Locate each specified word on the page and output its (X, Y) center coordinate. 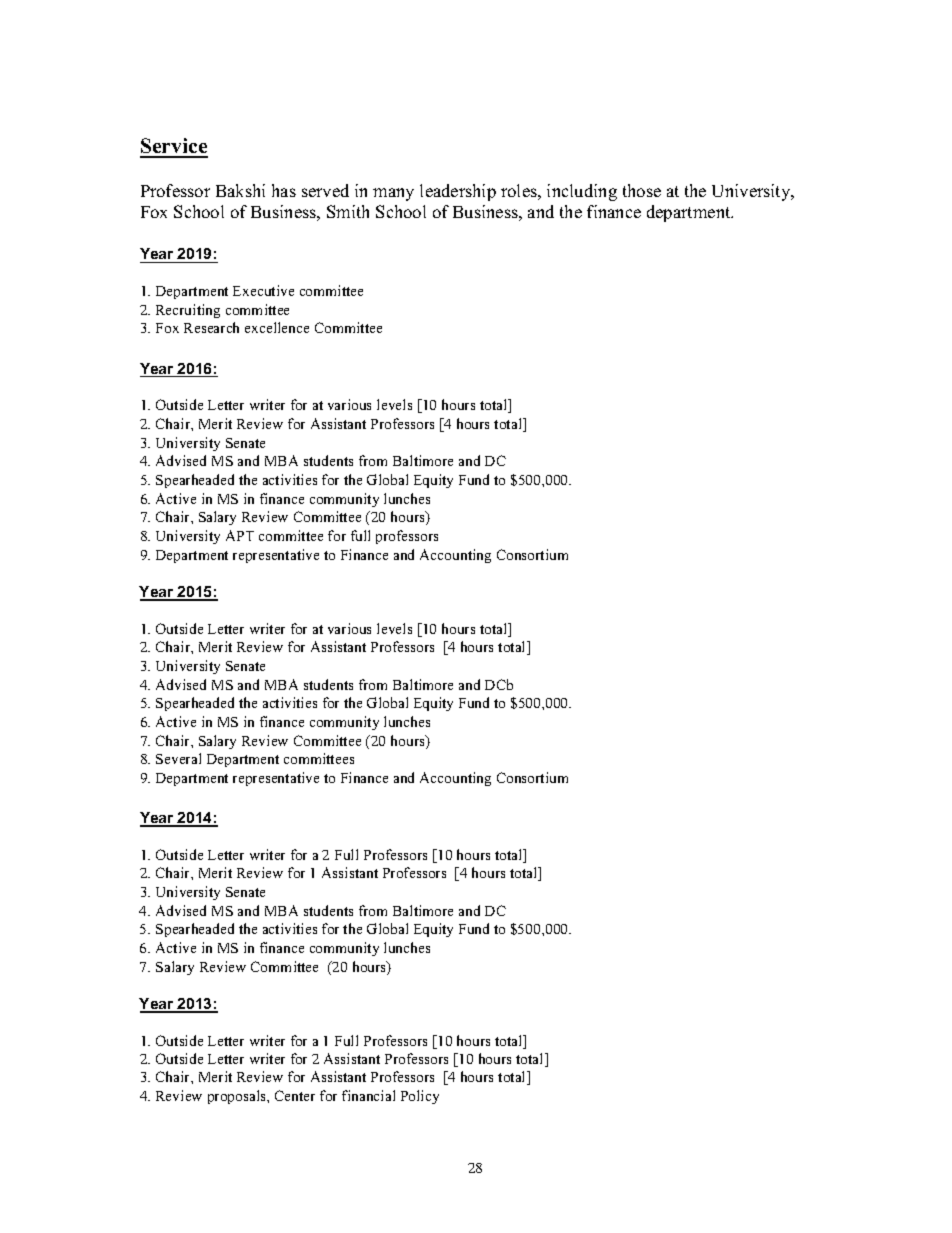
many (393, 194)
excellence (277, 327)
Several (178, 758)
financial (368, 1095)
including (582, 192)
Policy (420, 1097)
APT (240, 535)
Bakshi (240, 190)
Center (295, 1095)
